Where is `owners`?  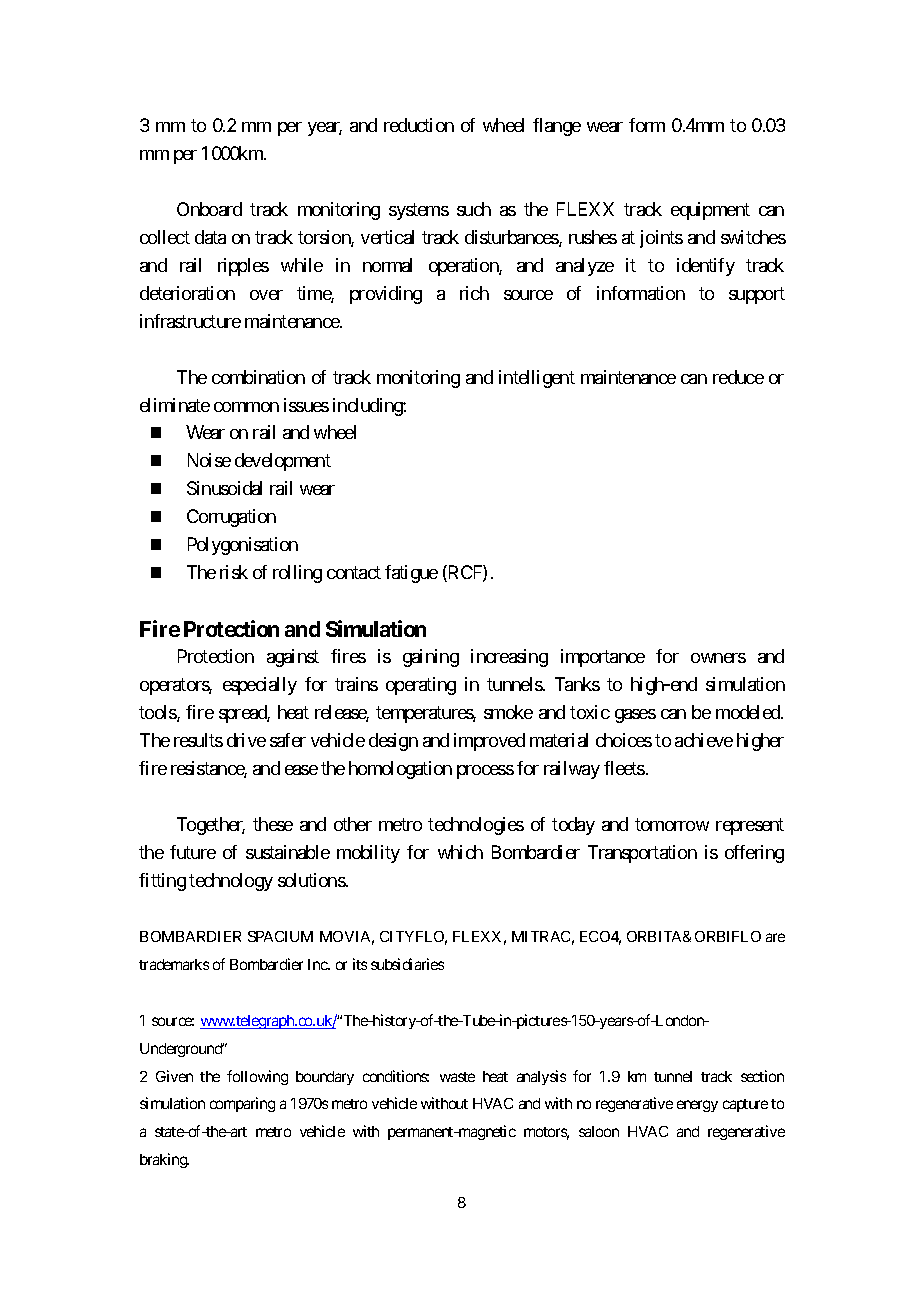
owners is located at coordinates (718, 658).
